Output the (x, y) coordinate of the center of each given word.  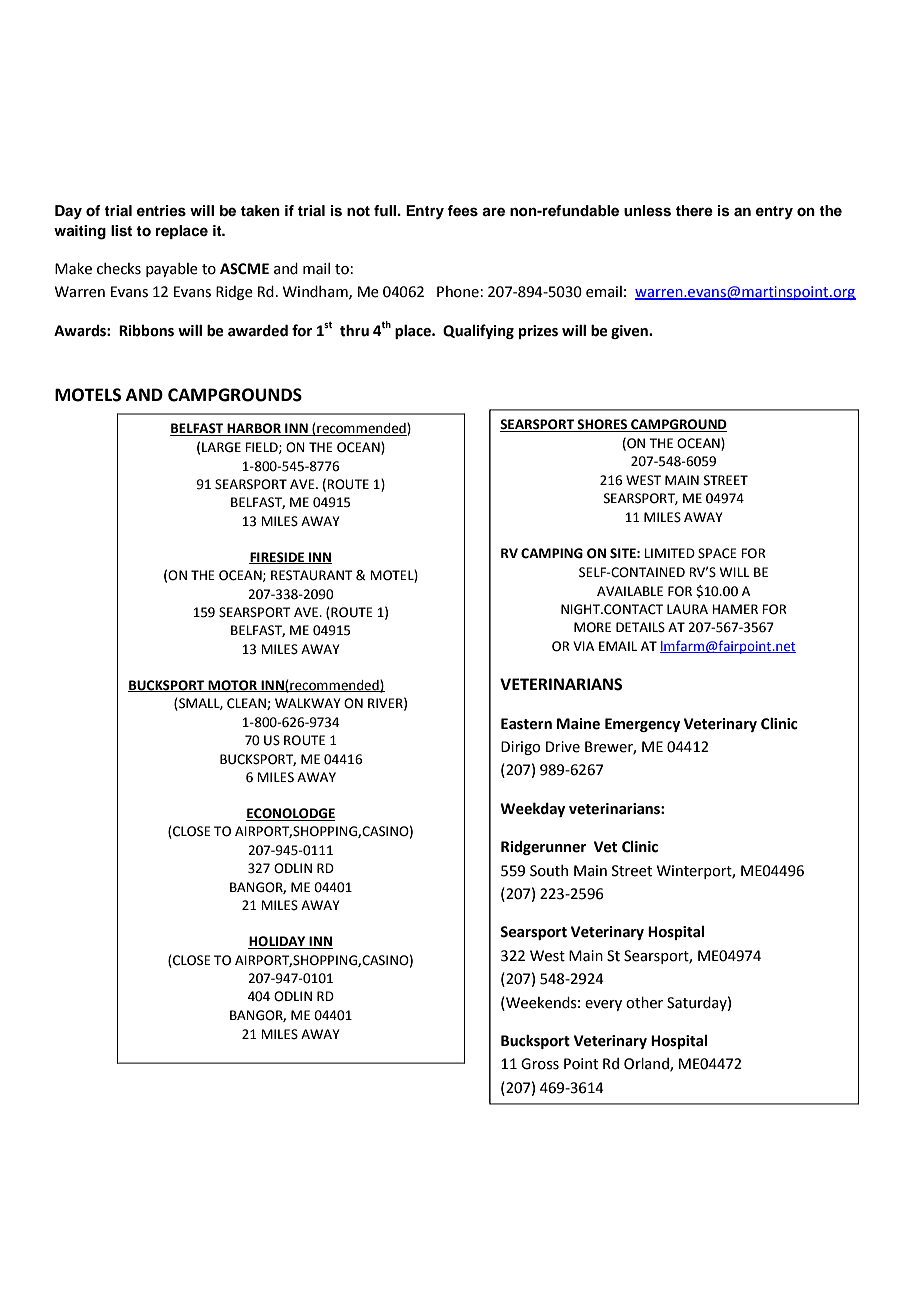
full (385, 210)
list (121, 231)
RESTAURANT (312, 575)
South (549, 871)
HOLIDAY (278, 942)
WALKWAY (308, 703)
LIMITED (669, 553)
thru (354, 330)
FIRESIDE (278, 558)
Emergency (642, 725)
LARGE (221, 447)
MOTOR (233, 686)
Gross (540, 1064)
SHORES (603, 425)
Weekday (532, 809)
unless (647, 211)
